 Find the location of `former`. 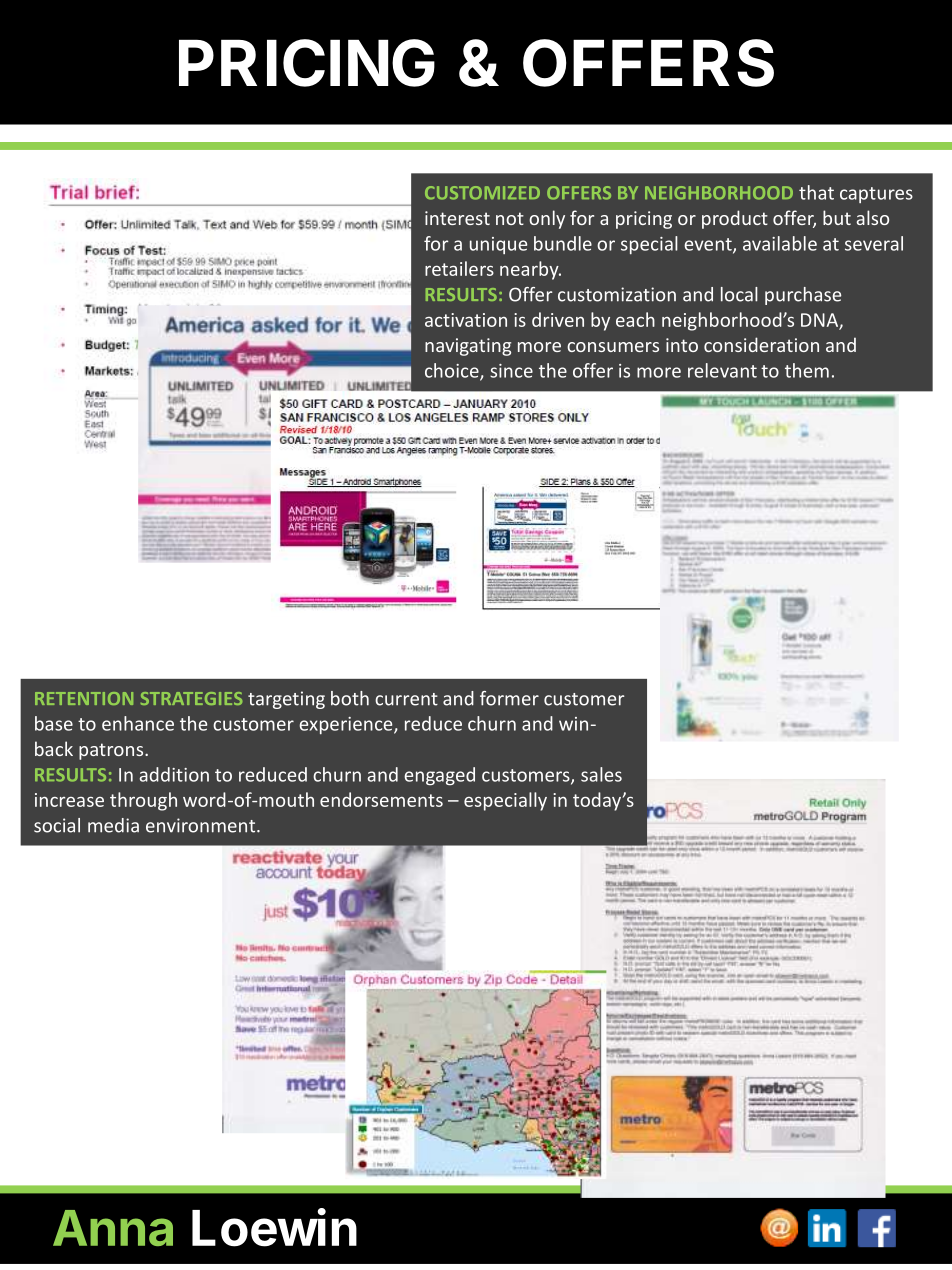

former is located at coordinates (509, 698).
